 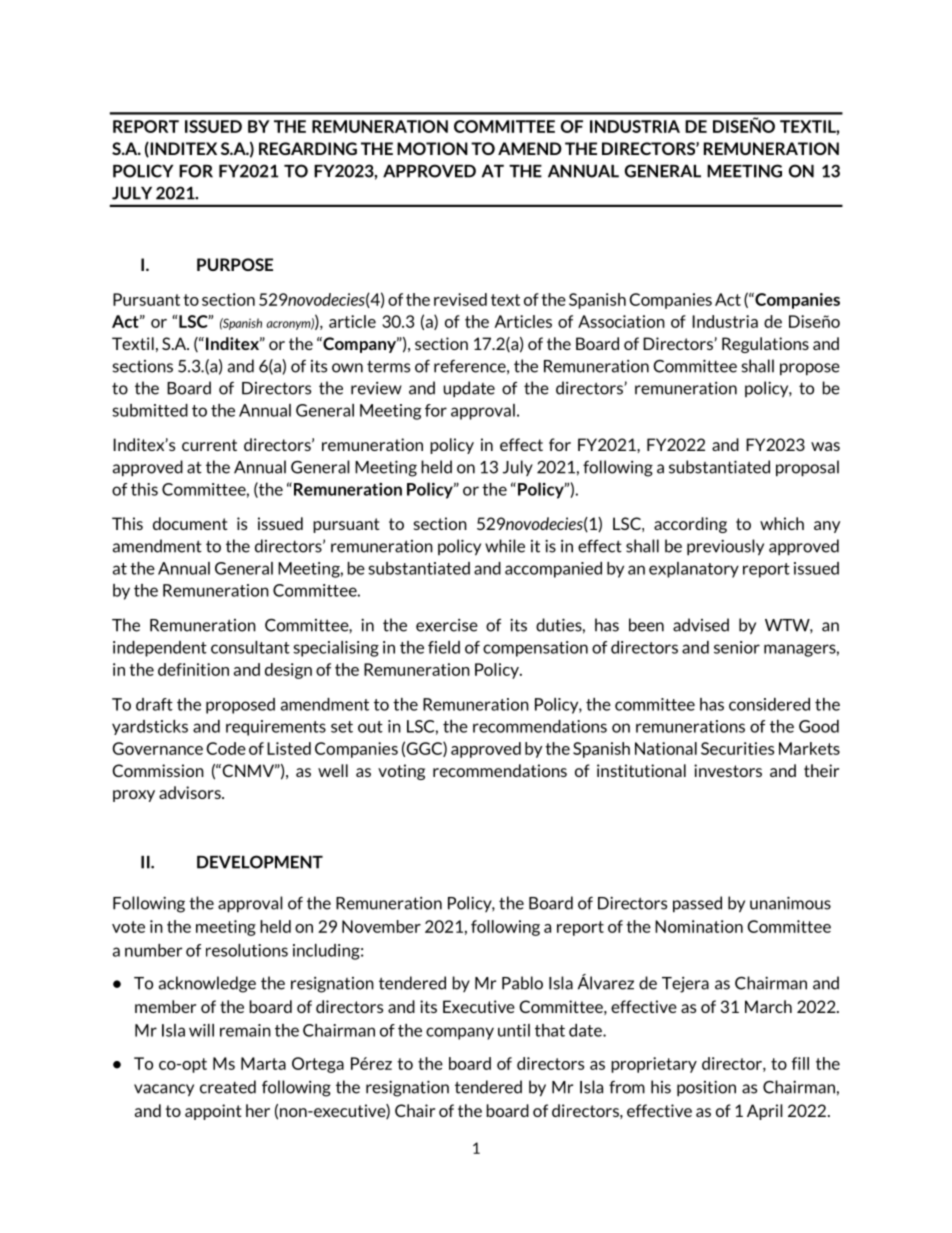 What do you see at coordinates (308, 148) in the page?
I see `REGARDING` at bounding box center [308, 148].
